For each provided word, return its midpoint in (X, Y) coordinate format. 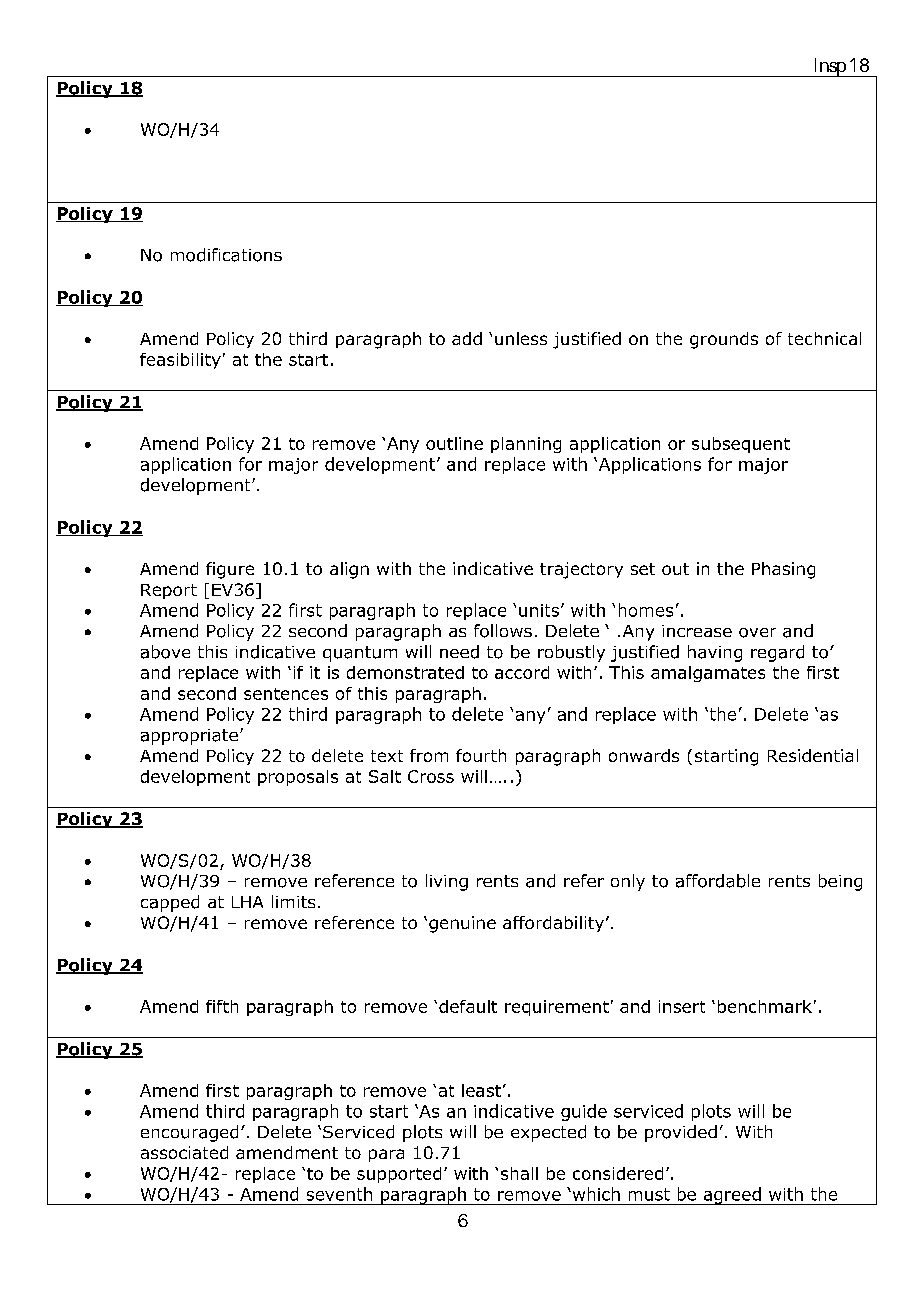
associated (184, 1152)
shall (519, 1173)
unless (521, 338)
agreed (732, 1196)
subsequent (741, 445)
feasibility (180, 361)
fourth (481, 755)
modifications (226, 255)
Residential (813, 755)
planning (526, 445)
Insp (829, 67)
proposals (298, 778)
